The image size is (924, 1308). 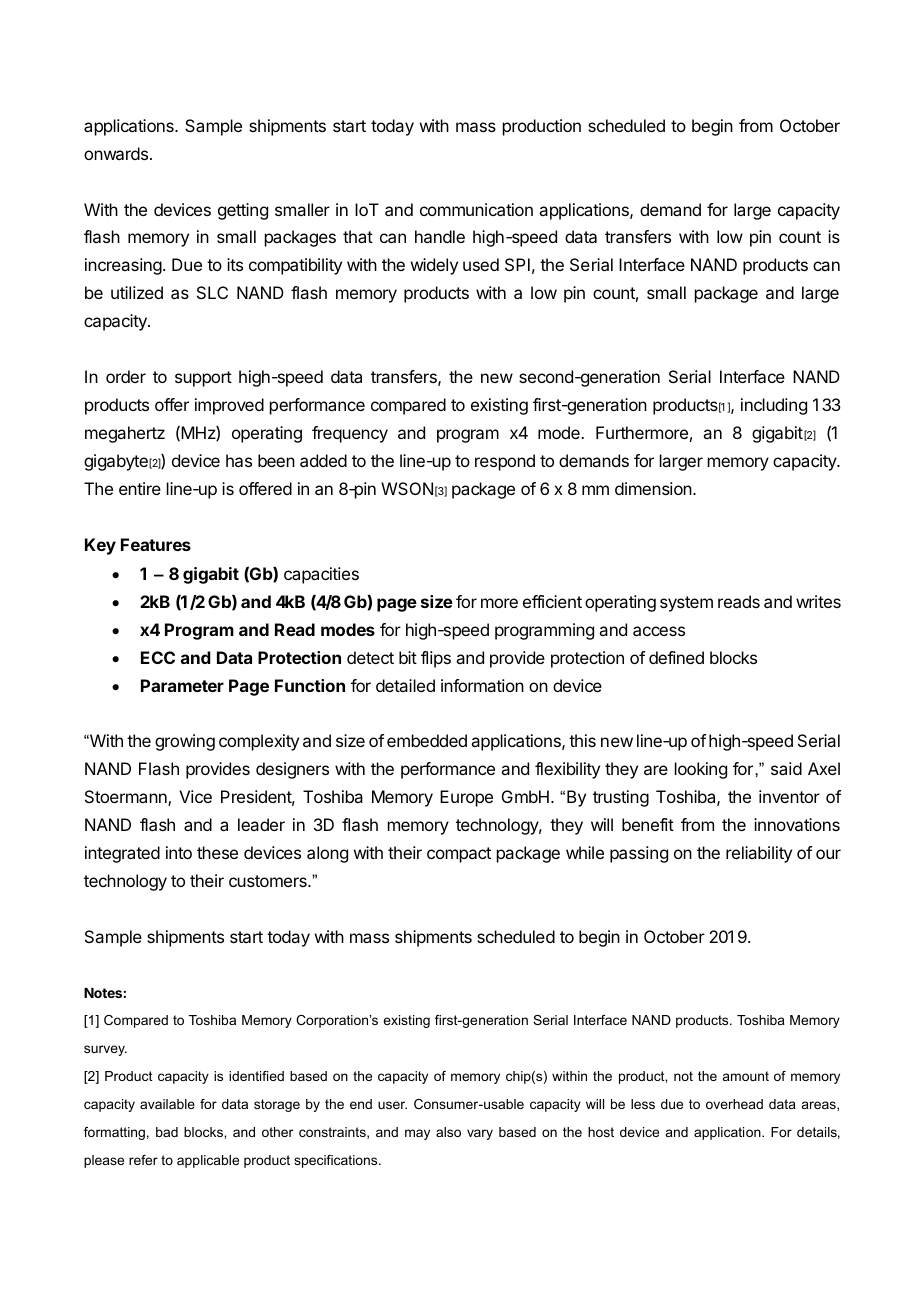 What do you see at coordinates (676, 657) in the image?
I see `defined` at bounding box center [676, 657].
